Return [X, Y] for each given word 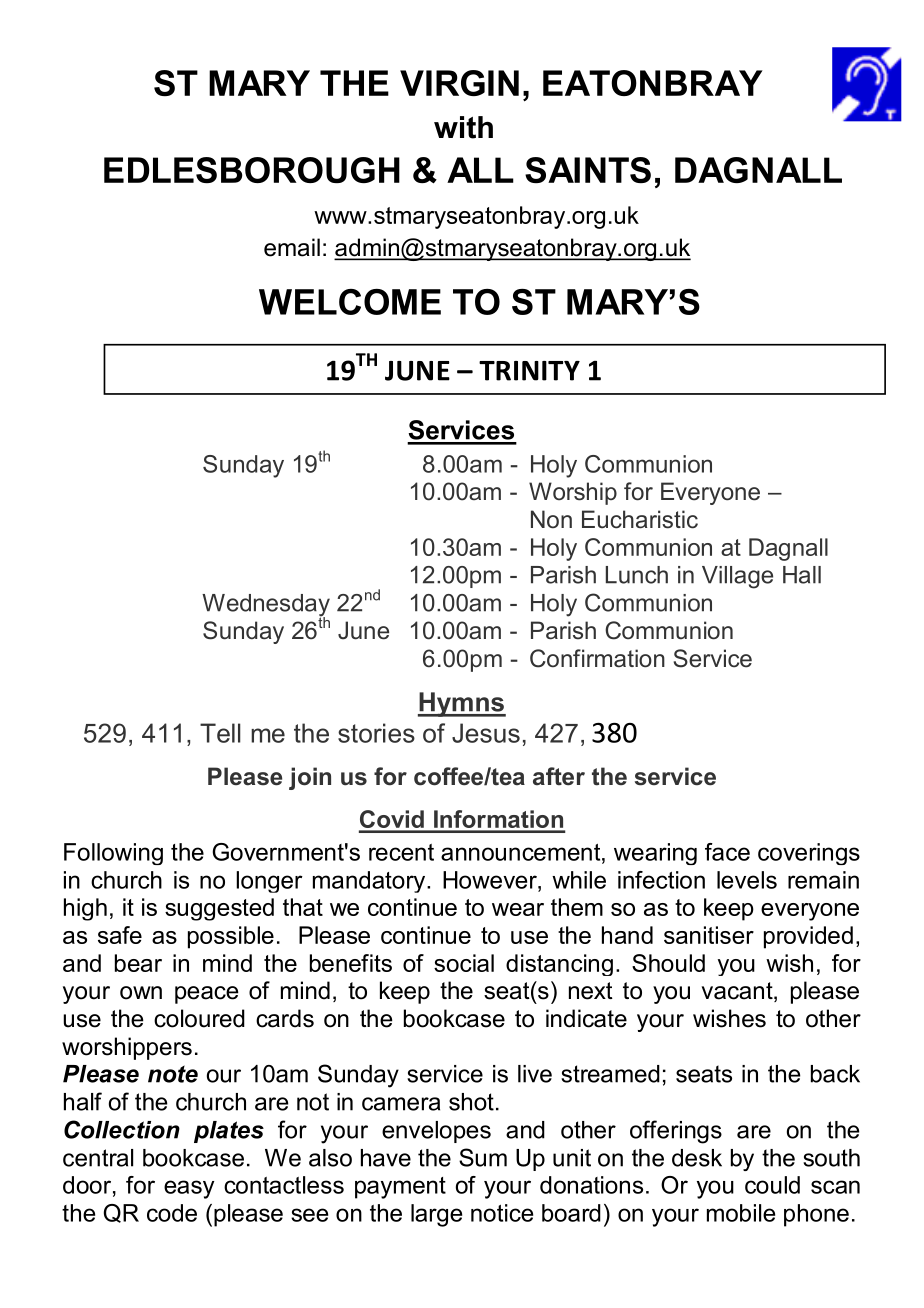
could [772, 1185]
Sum [483, 1157]
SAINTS [588, 170]
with [463, 127]
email [292, 247]
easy [189, 1189]
